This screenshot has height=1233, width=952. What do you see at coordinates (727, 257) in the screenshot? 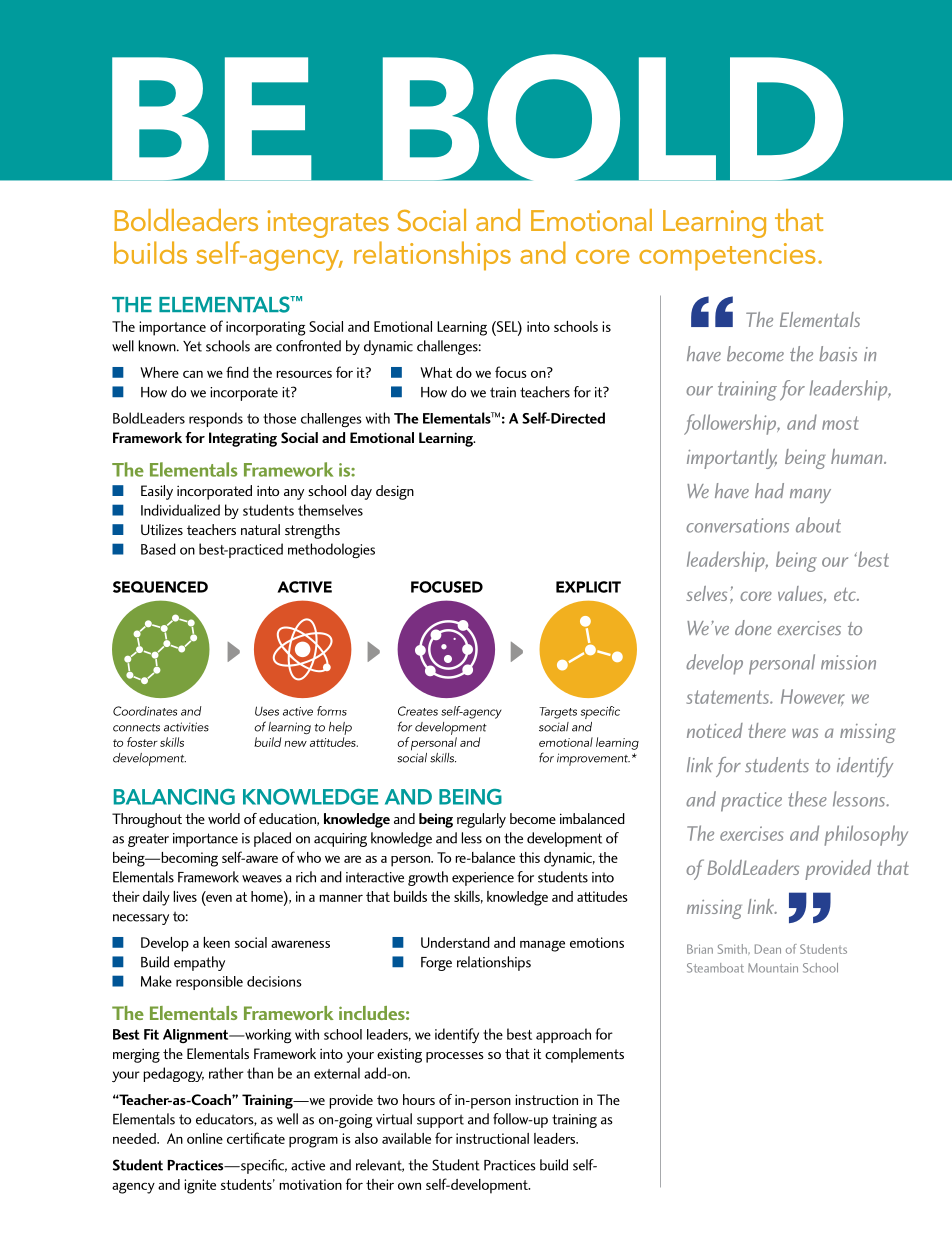
I see `competencies` at bounding box center [727, 257].
